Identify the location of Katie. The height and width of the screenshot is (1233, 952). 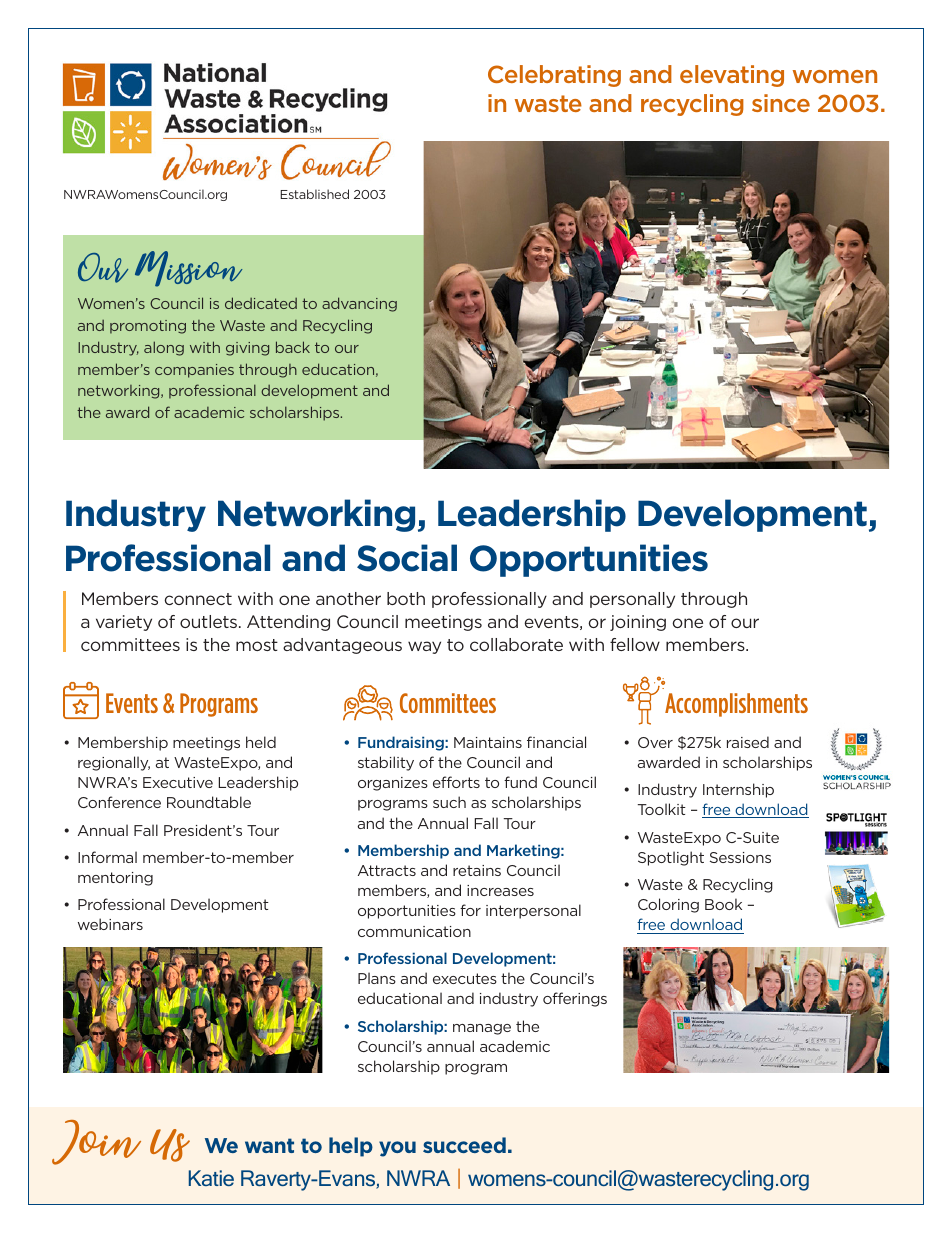
(211, 1178).
